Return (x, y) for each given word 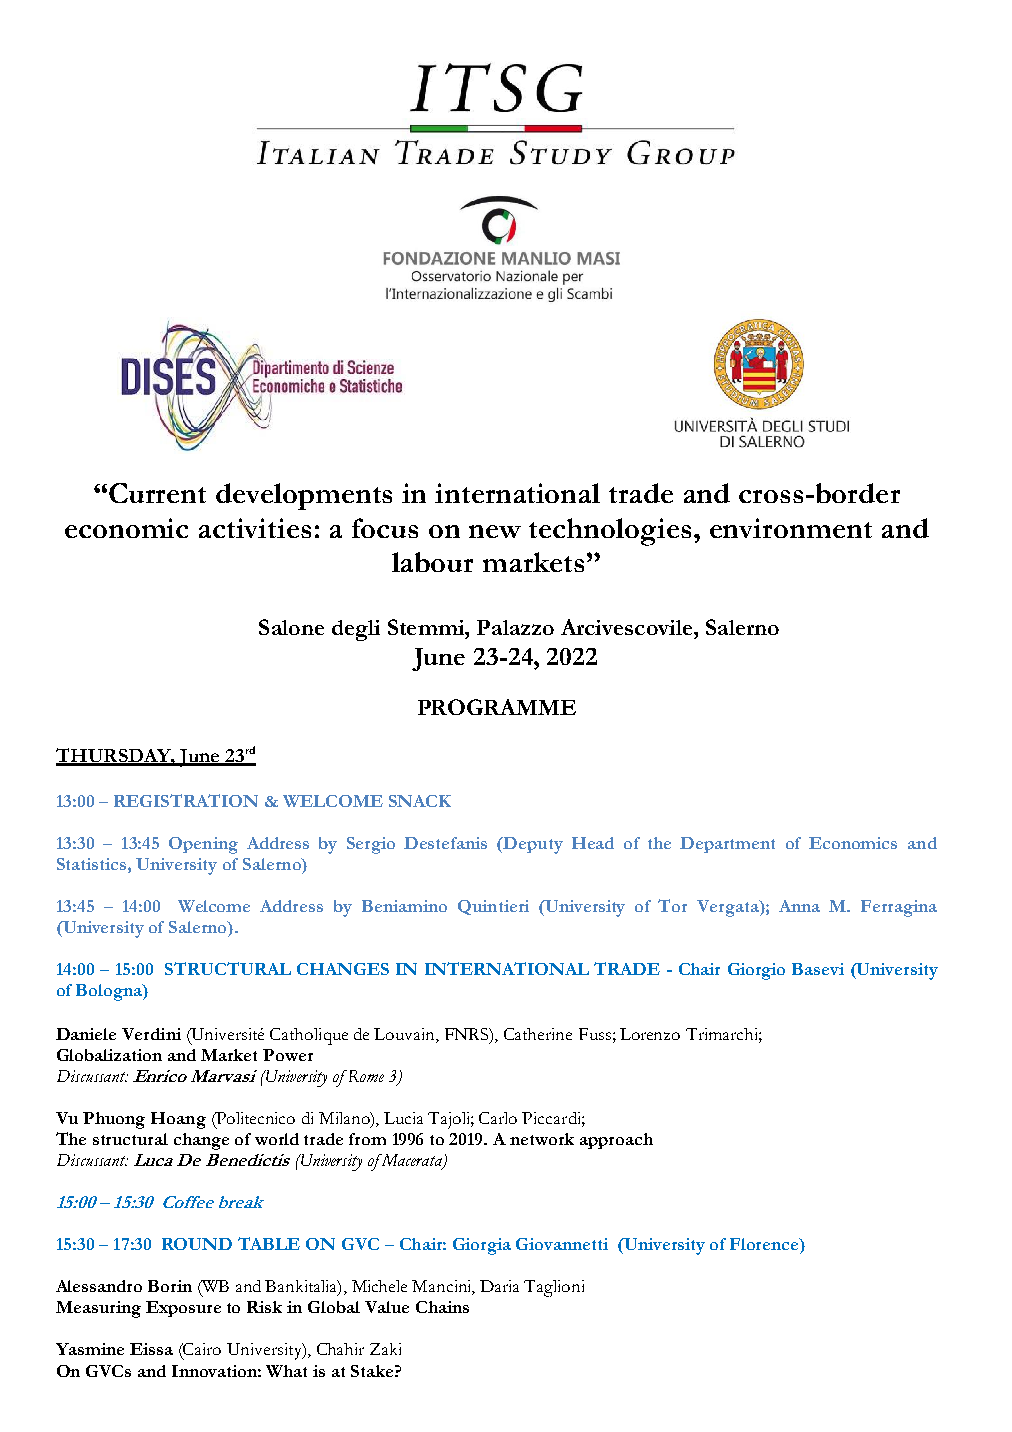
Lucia (403, 1118)
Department (727, 845)
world (277, 1139)
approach (616, 1141)
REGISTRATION (186, 800)
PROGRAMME (497, 707)
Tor (672, 905)
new (495, 531)
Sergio (371, 845)
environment (791, 528)
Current (157, 493)
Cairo (201, 1349)
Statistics (93, 864)
